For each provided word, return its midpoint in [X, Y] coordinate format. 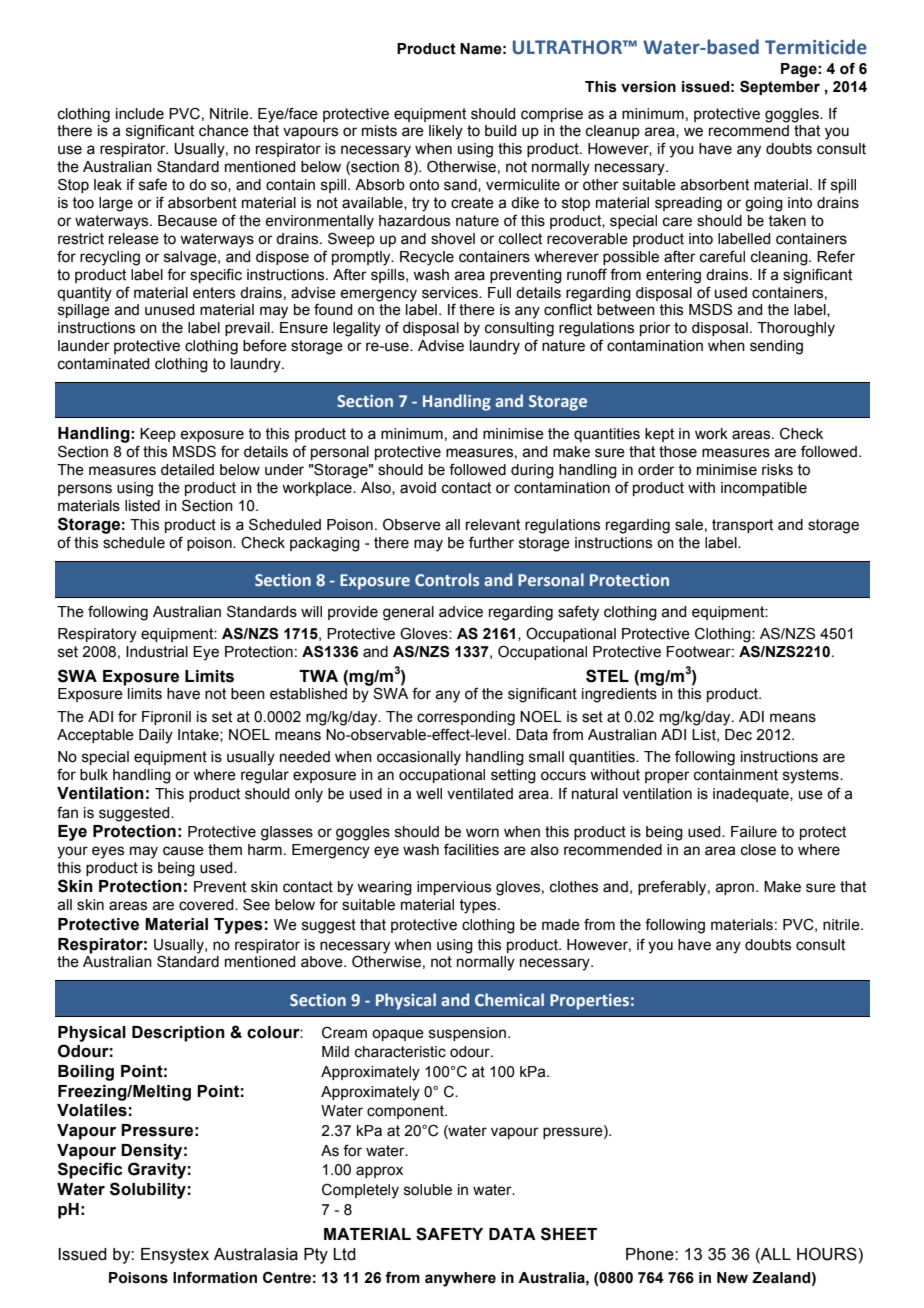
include [140, 114]
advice [461, 612]
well [429, 794]
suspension [467, 1034]
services [451, 293]
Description [178, 1034]
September [780, 87]
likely [446, 132]
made [561, 925]
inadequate [752, 795]
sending [776, 347]
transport [742, 526]
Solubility [148, 1190]
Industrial [157, 652]
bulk [94, 775]
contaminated [103, 364]
